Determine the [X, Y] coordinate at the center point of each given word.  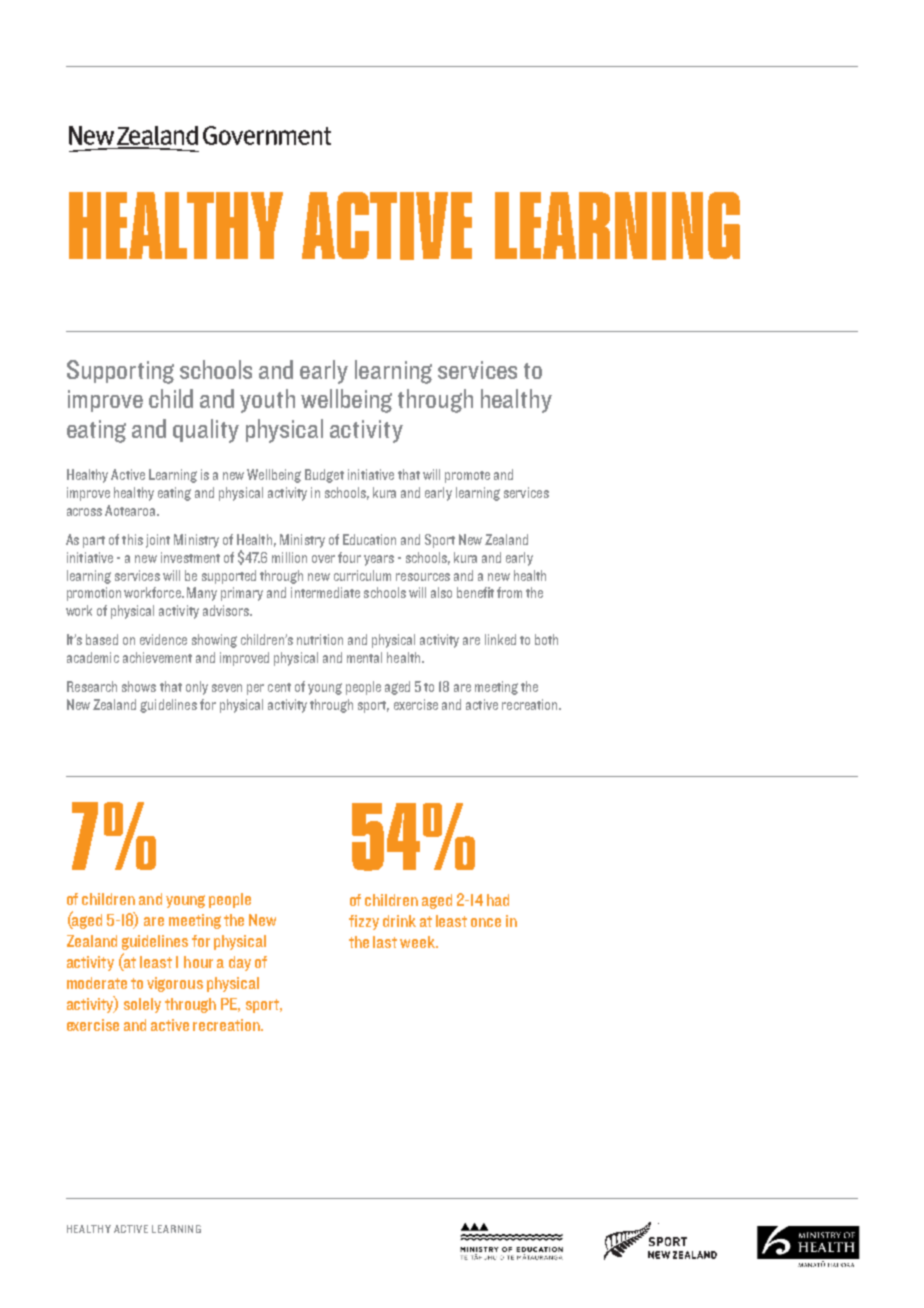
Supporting [120, 372]
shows [139, 686]
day [240, 963]
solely [142, 1005]
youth [267, 401]
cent [279, 687]
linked [500, 639]
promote [467, 477]
